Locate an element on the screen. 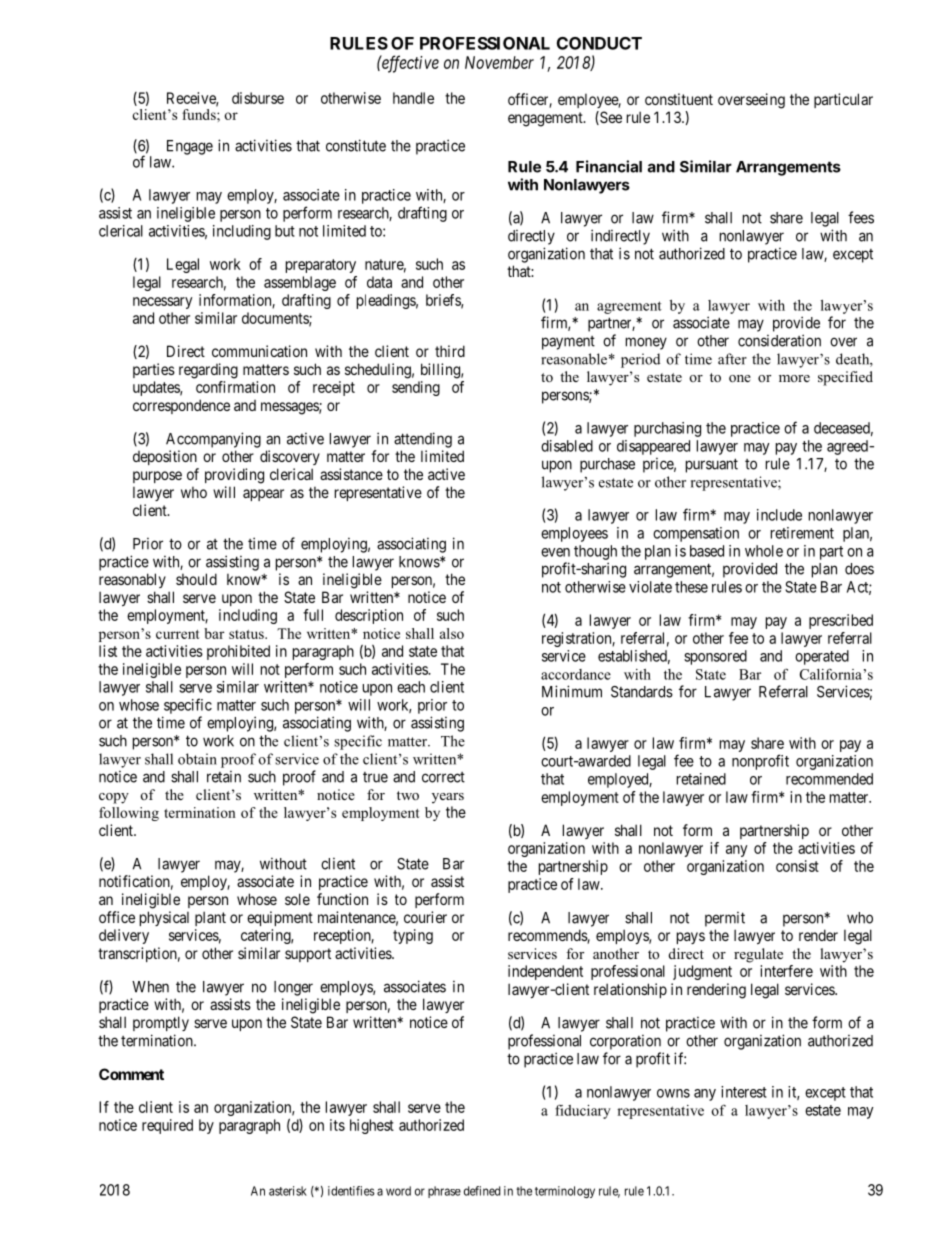  constituent is located at coordinates (679, 99).
